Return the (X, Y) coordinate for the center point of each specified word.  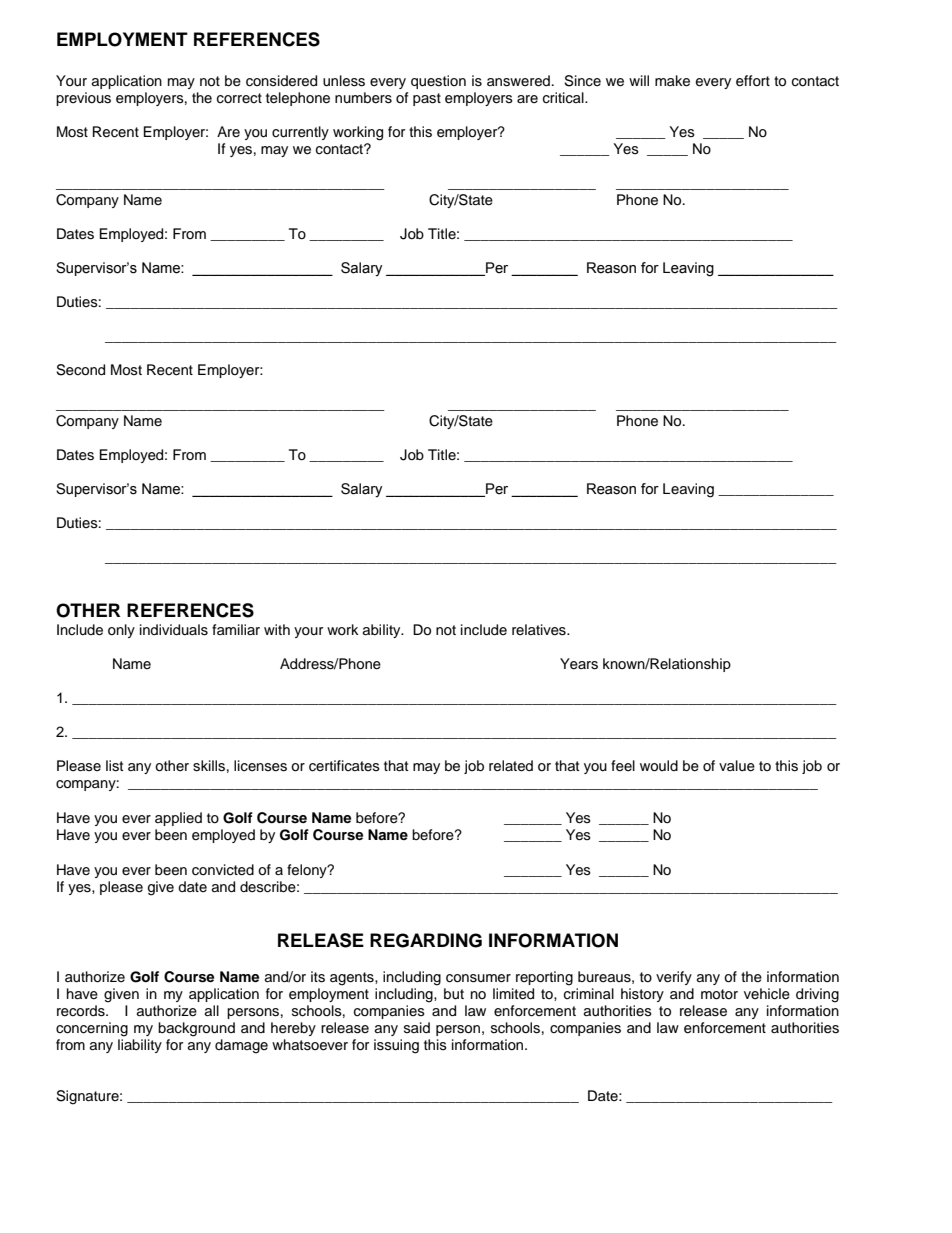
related (511, 766)
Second (80, 370)
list (114, 766)
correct (239, 98)
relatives (540, 630)
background (196, 1029)
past (427, 99)
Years (579, 664)
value (737, 766)
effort (753, 81)
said (417, 1027)
